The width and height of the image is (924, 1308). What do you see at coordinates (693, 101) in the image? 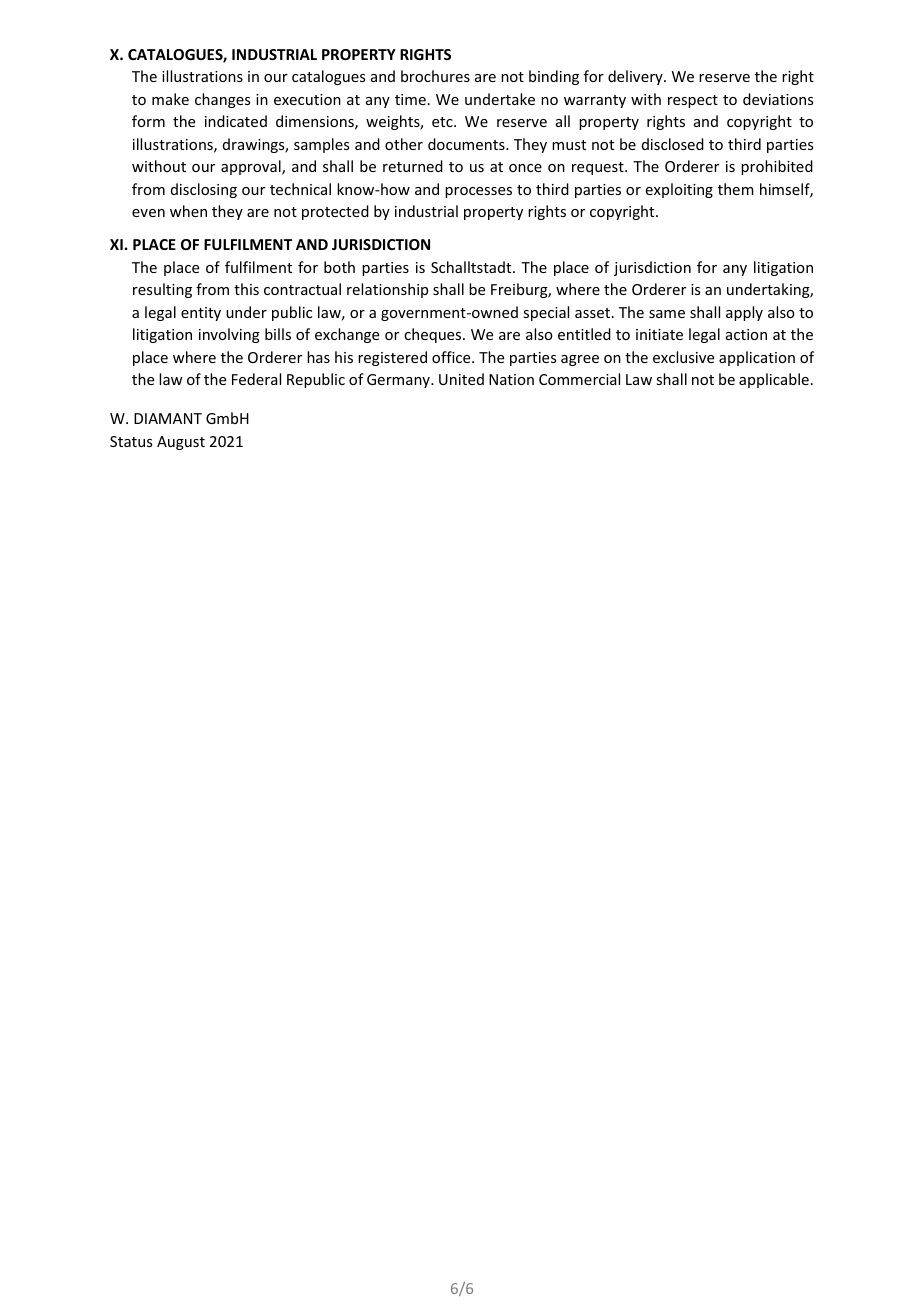
I see `respect` at bounding box center [693, 101].
